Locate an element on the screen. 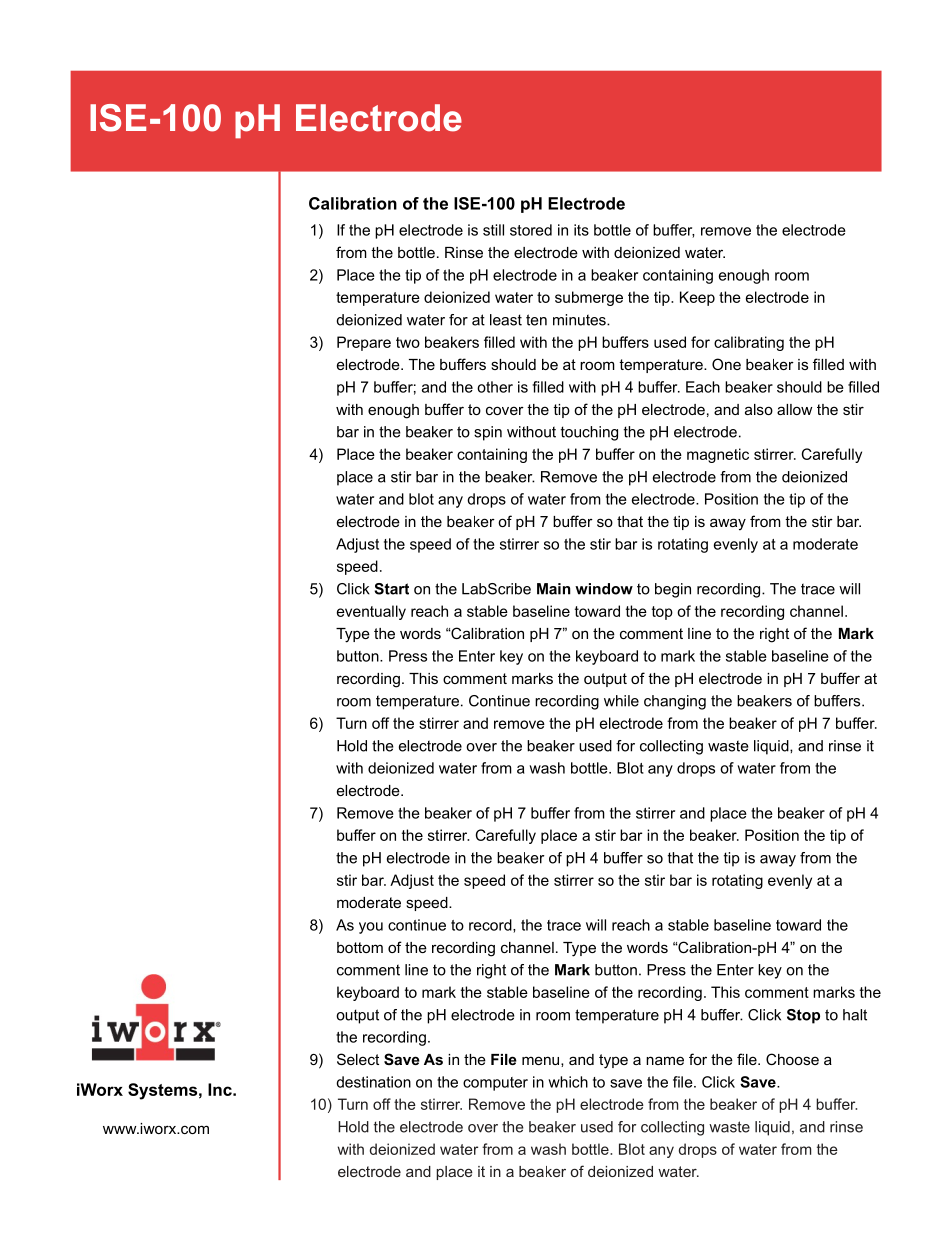 The height and width of the screenshot is (1233, 952). Keep is located at coordinates (697, 298).
